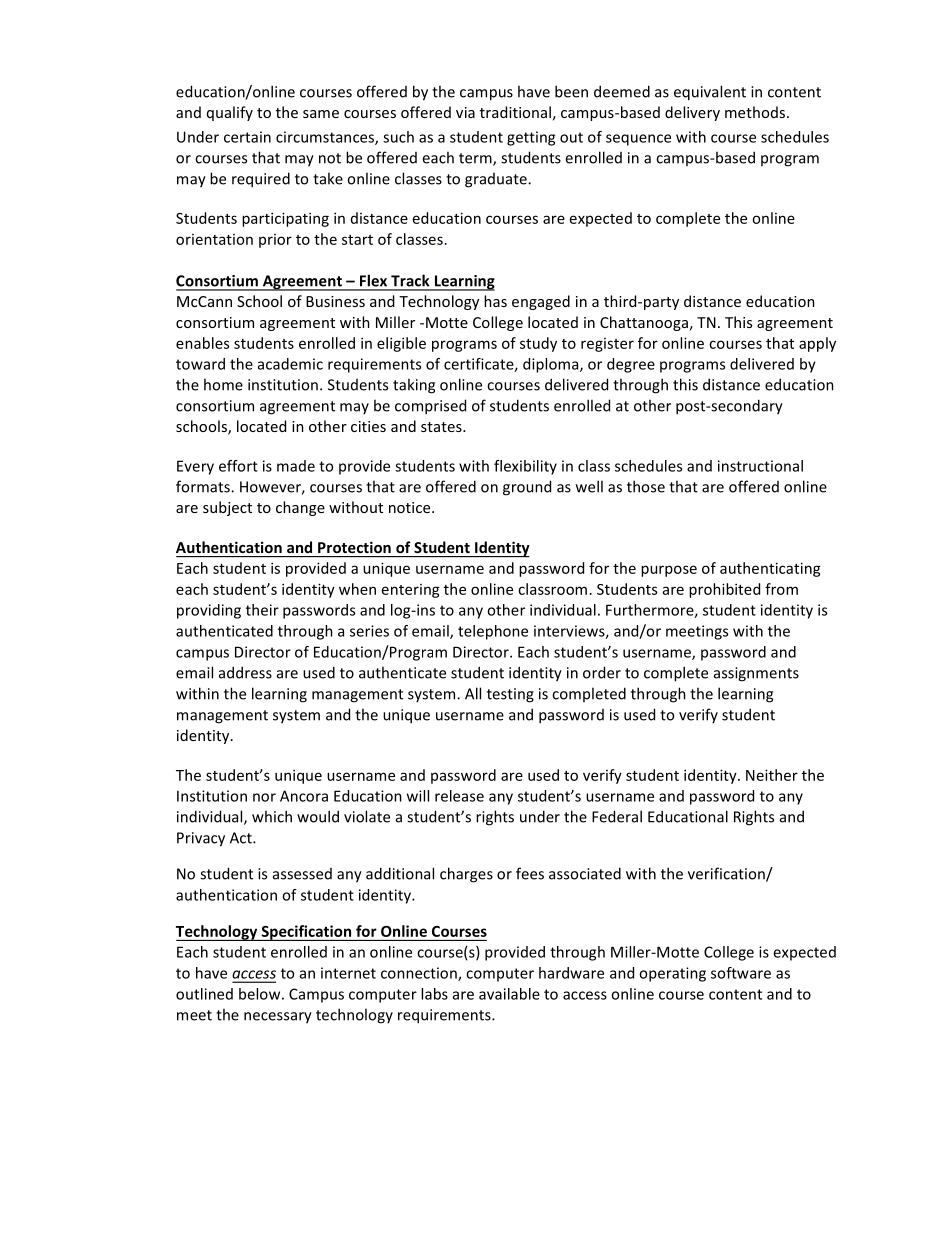 Image resolution: width=952 pixels, height=1233 pixels. Describe the element at coordinates (538, 344) in the page. I see `study` at that location.
